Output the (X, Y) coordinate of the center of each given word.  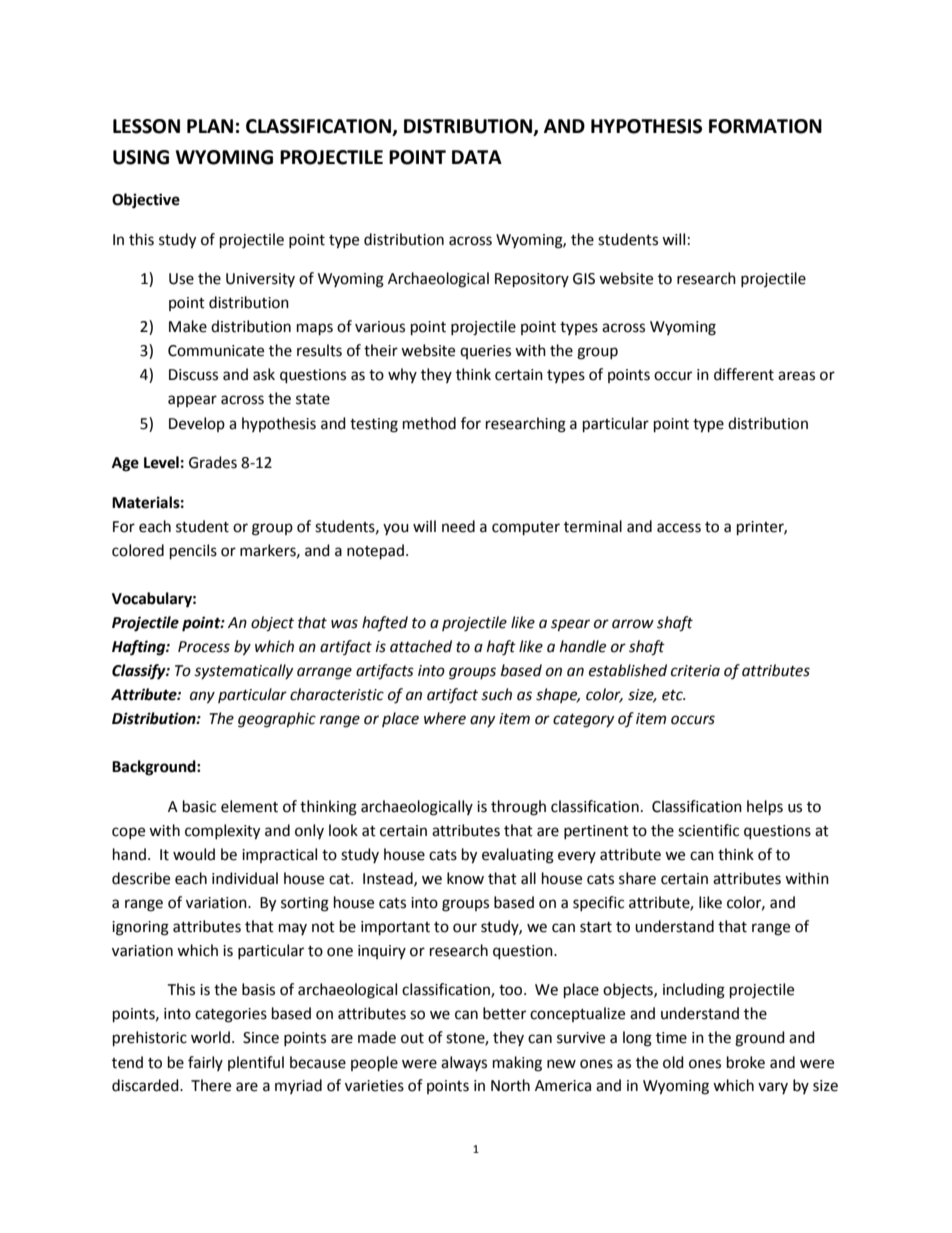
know (465, 878)
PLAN (210, 126)
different (744, 374)
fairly (205, 1063)
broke (746, 1062)
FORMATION (765, 126)
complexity (222, 832)
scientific (708, 830)
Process (204, 647)
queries (485, 352)
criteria (695, 671)
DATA (477, 157)
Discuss (193, 375)
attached (421, 646)
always (464, 1063)
